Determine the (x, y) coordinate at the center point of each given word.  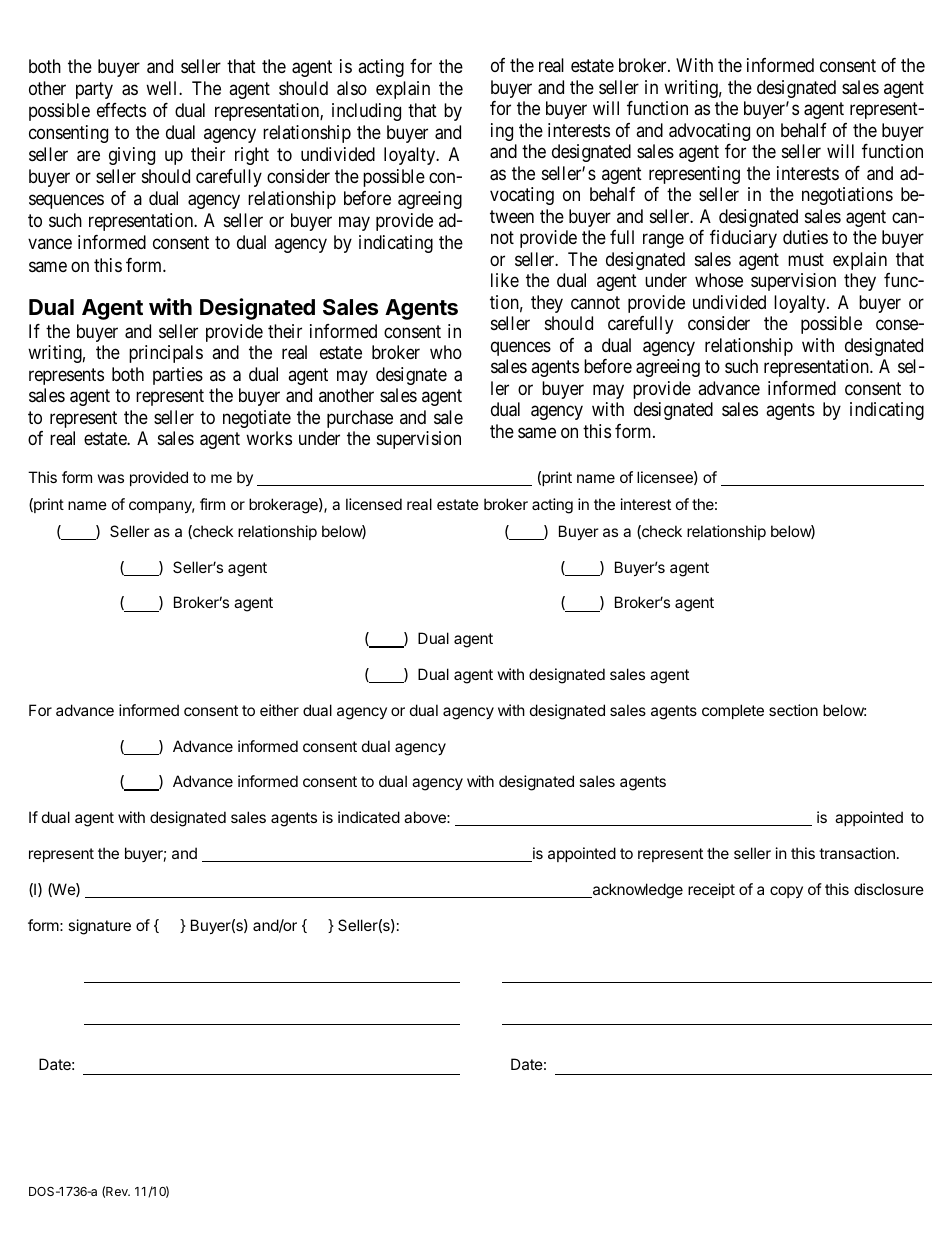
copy (786, 892)
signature (99, 927)
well (163, 88)
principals (166, 354)
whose (719, 280)
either (279, 710)
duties (805, 237)
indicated (369, 817)
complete (733, 711)
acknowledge (636, 891)
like (505, 280)
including (366, 112)
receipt (711, 890)
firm (212, 504)
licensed (374, 504)
